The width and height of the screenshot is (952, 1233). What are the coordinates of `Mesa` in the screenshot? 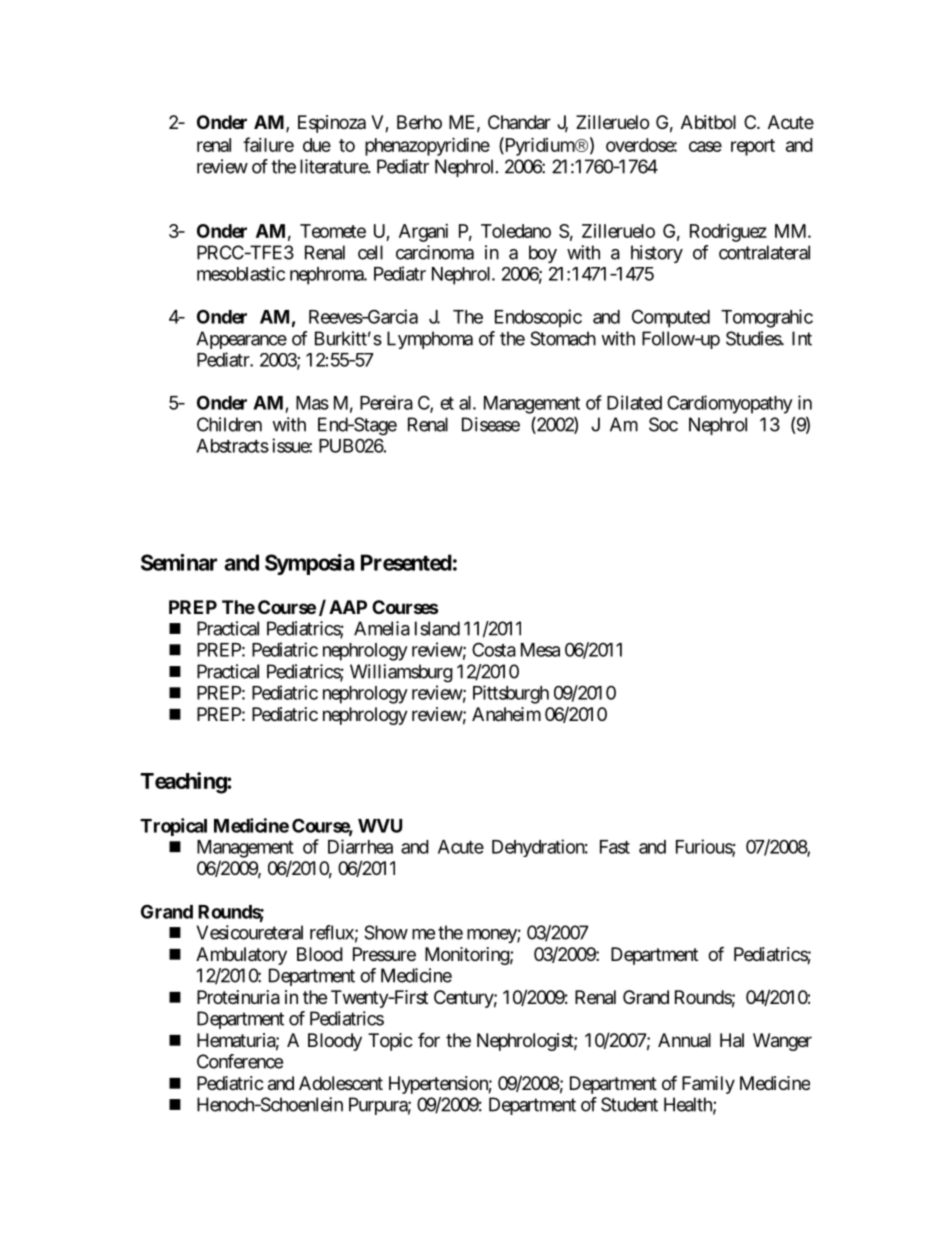 It's located at (540, 650).
